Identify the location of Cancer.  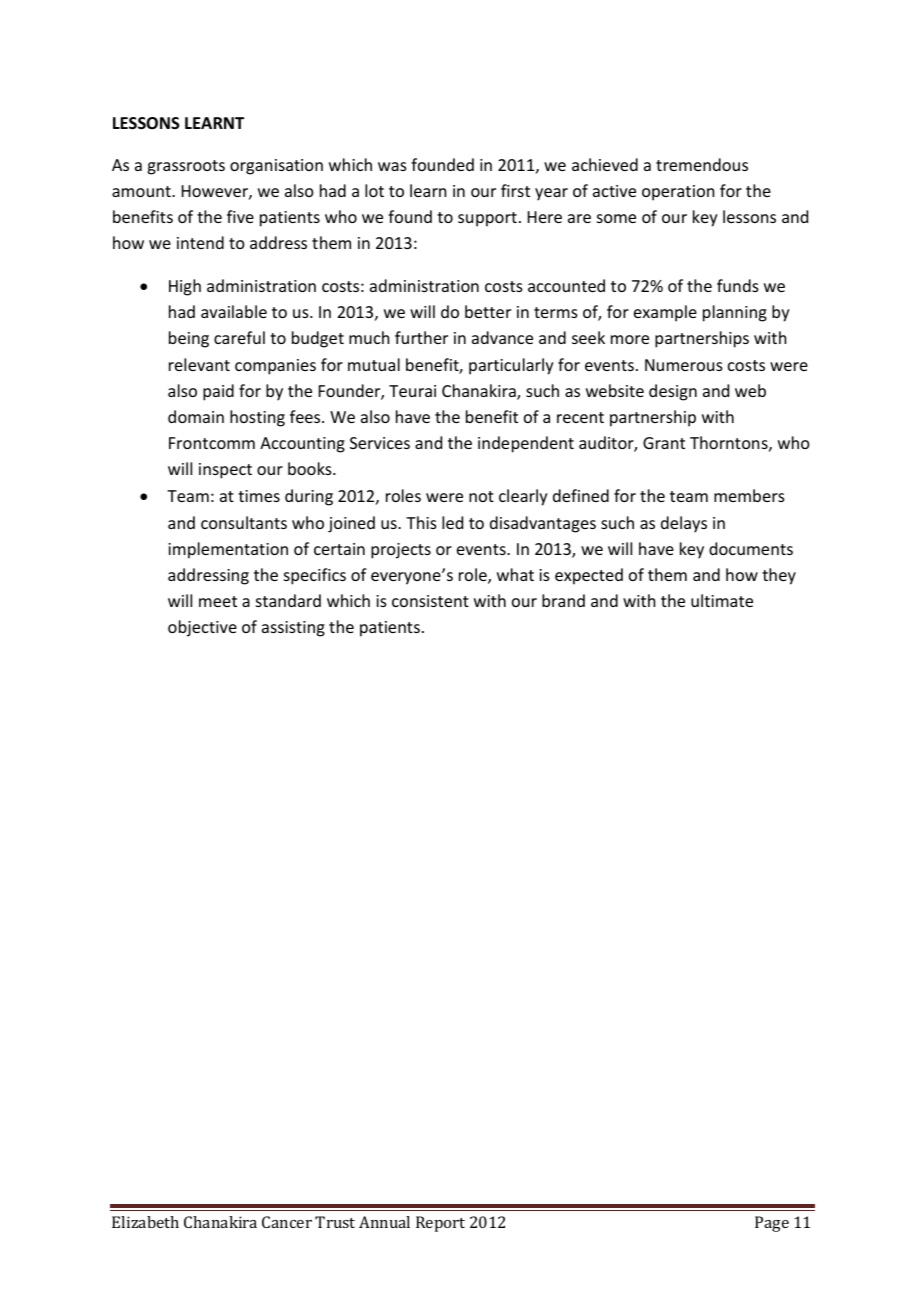
(287, 1222).
